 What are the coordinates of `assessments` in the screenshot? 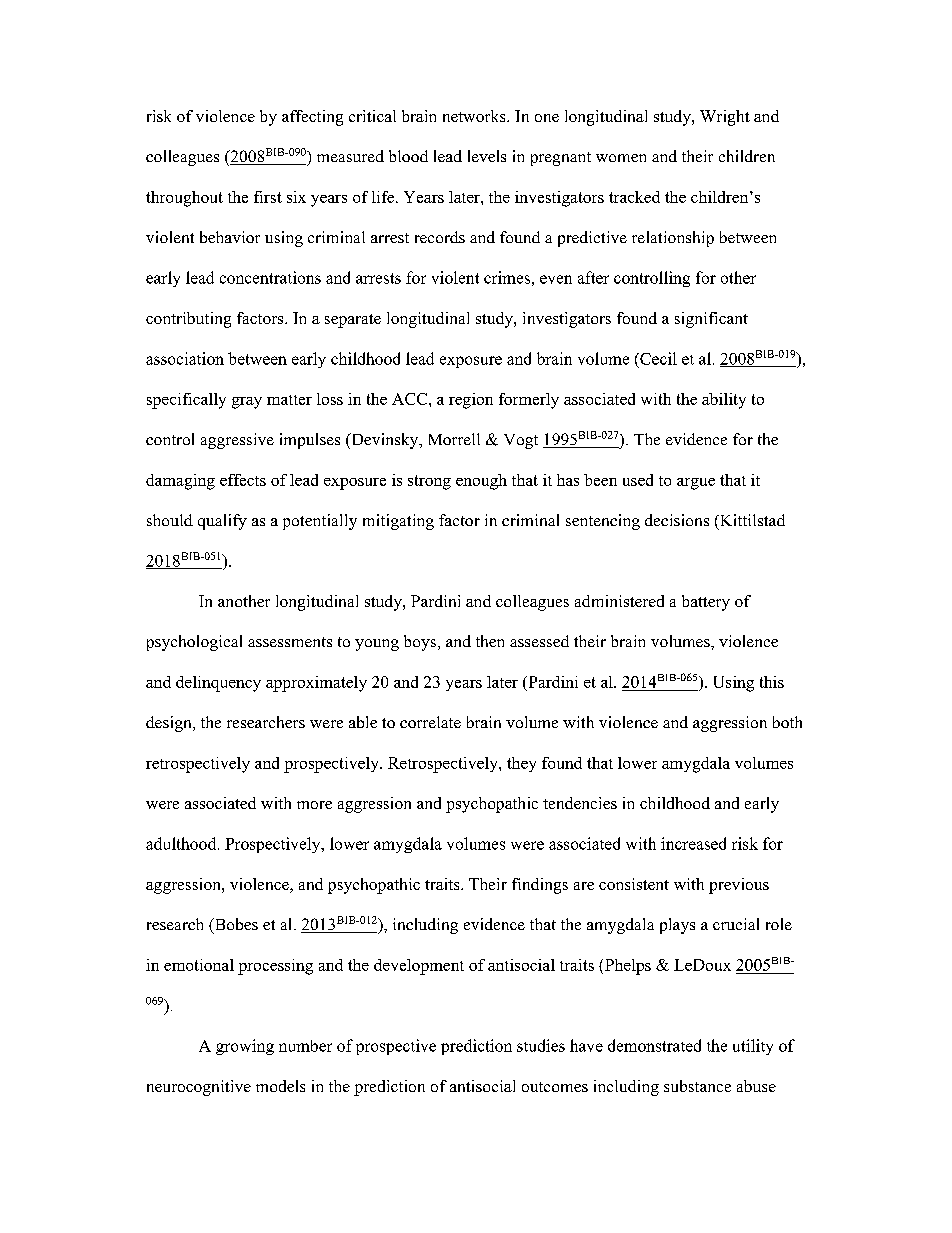 It's located at (290, 642).
